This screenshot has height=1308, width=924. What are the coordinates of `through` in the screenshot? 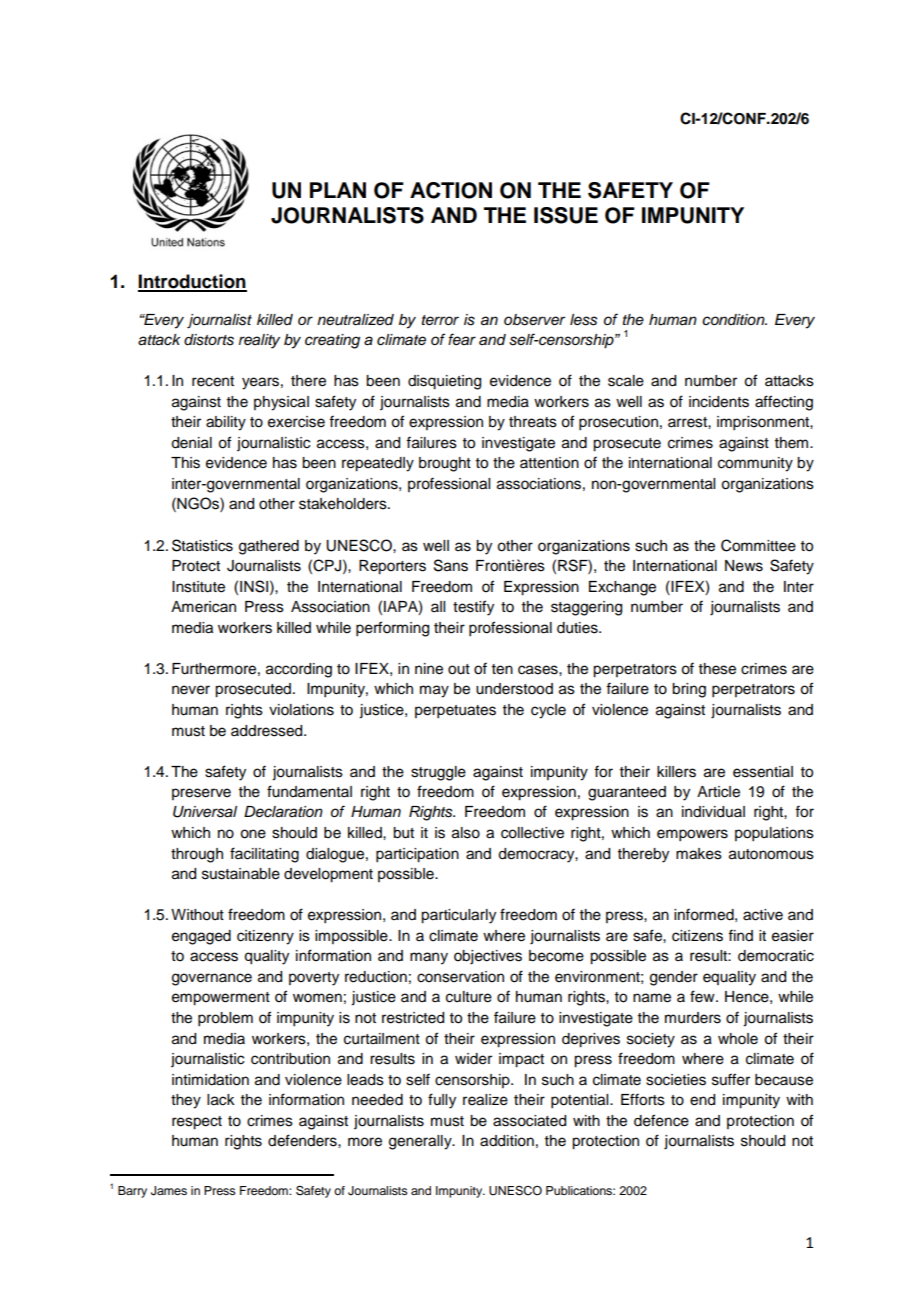 It's located at (197, 855).
